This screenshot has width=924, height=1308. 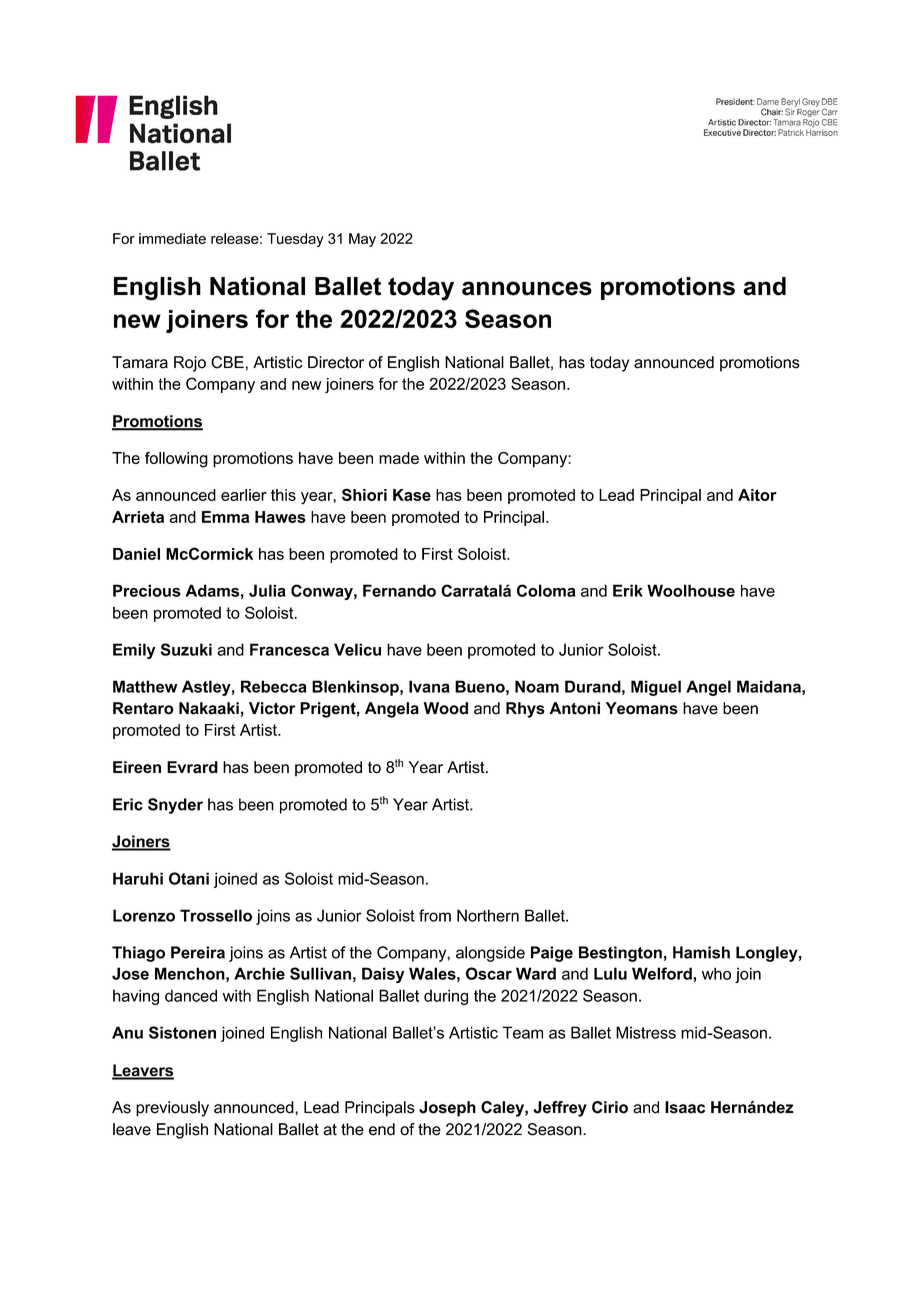 What do you see at coordinates (656, 688) in the screenshot?
I see `Miguel` at bounding box center [656, 688].
